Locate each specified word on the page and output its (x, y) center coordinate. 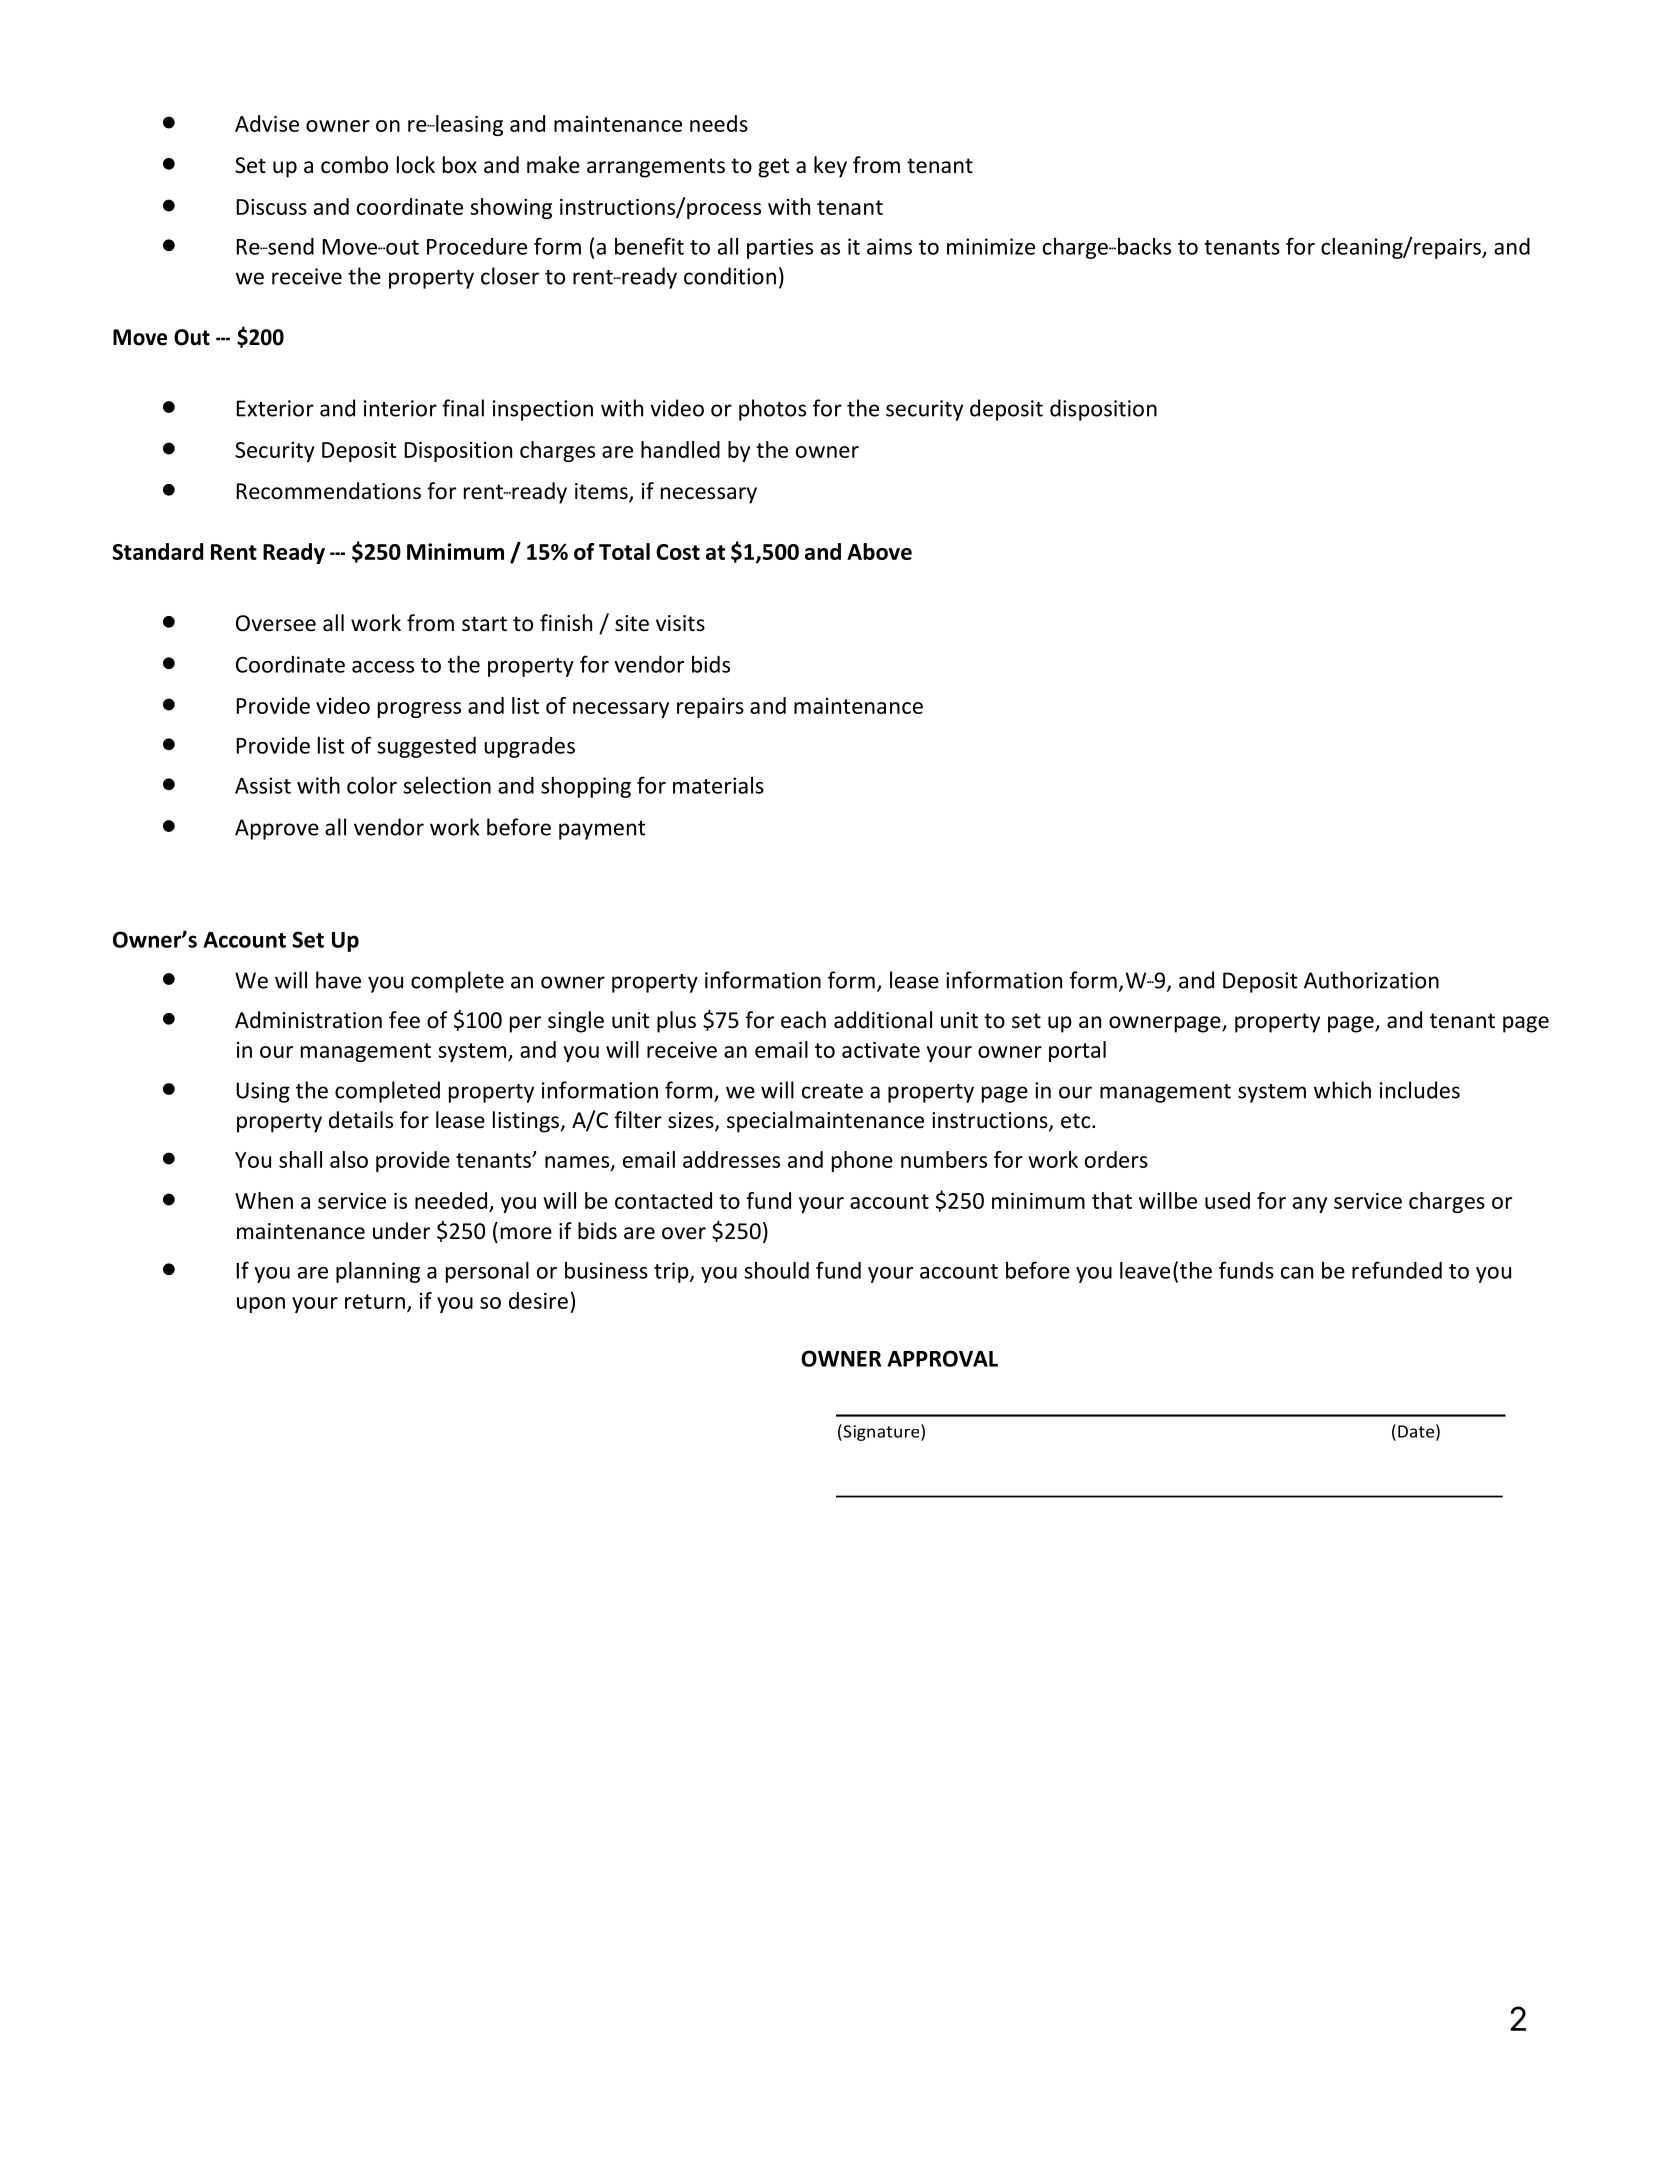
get (773, 168)
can (1297, 1273)
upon (261, 1305)
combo (354, 165)
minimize (991, 246)
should (776, 1270)
